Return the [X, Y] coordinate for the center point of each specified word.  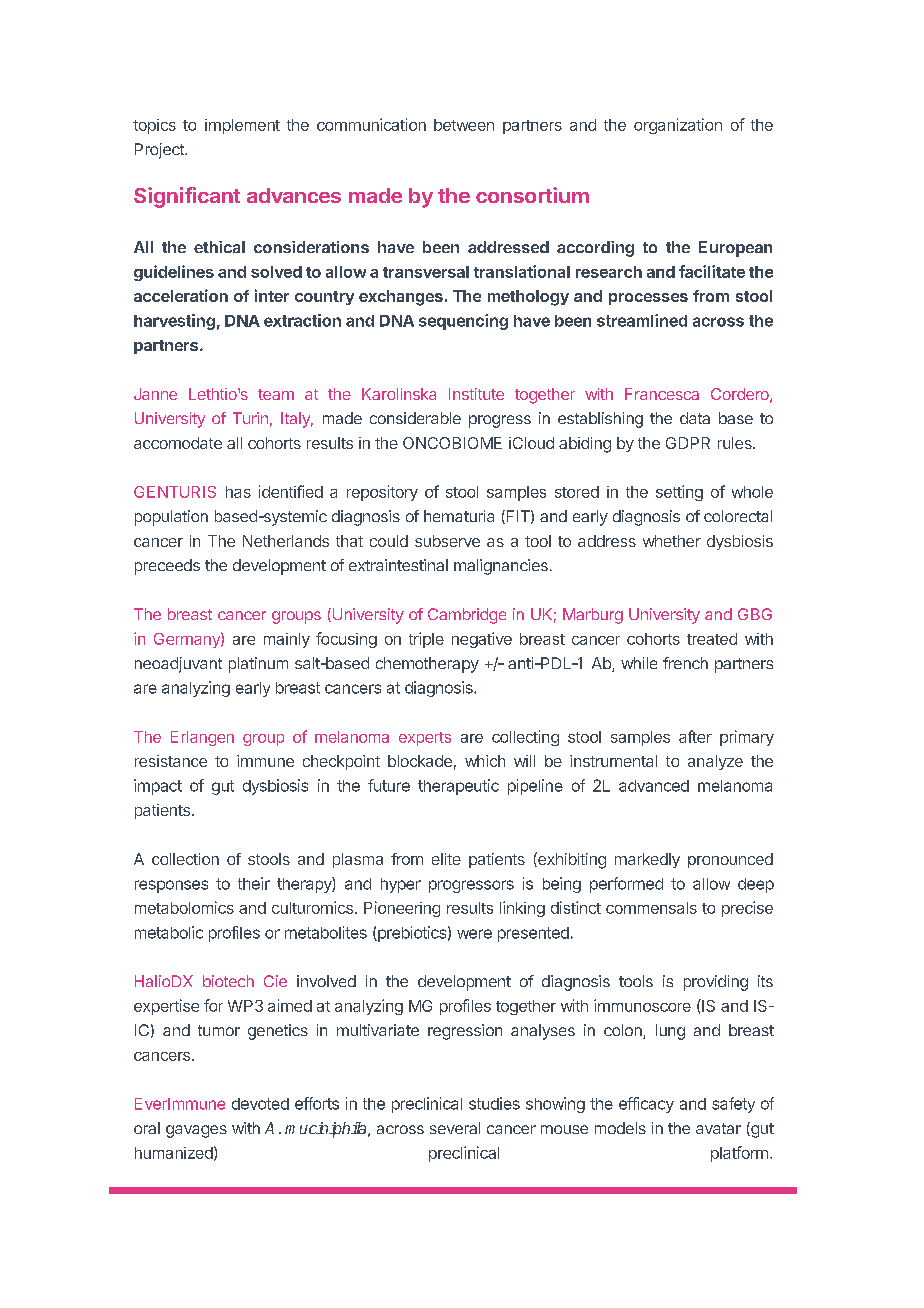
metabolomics [184, 907]
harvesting [174, 322]
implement [242, 126]
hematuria [459, 516]
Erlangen [202, 738]
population [171, 518]
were [474, 934]
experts [425, 739]
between [464, 125]
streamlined [642, 320]
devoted [260, 1104]
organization [678, 126]
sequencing [463, 322]
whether [672, 541]
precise [747, 909]
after [695, 736]
